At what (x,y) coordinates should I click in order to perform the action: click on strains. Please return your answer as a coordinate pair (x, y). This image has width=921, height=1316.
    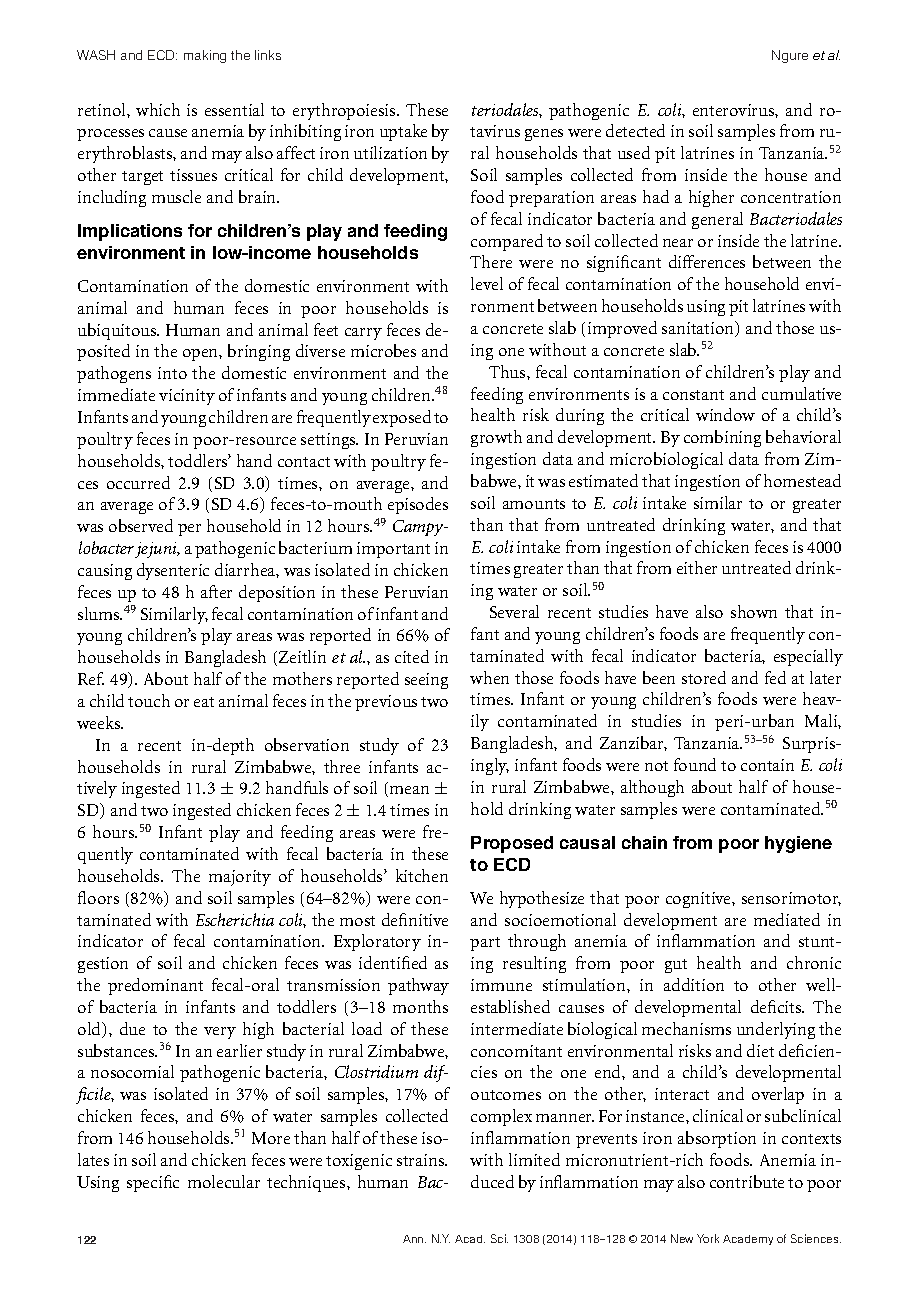
    Looking at the image, I should click on (422, 1160).
